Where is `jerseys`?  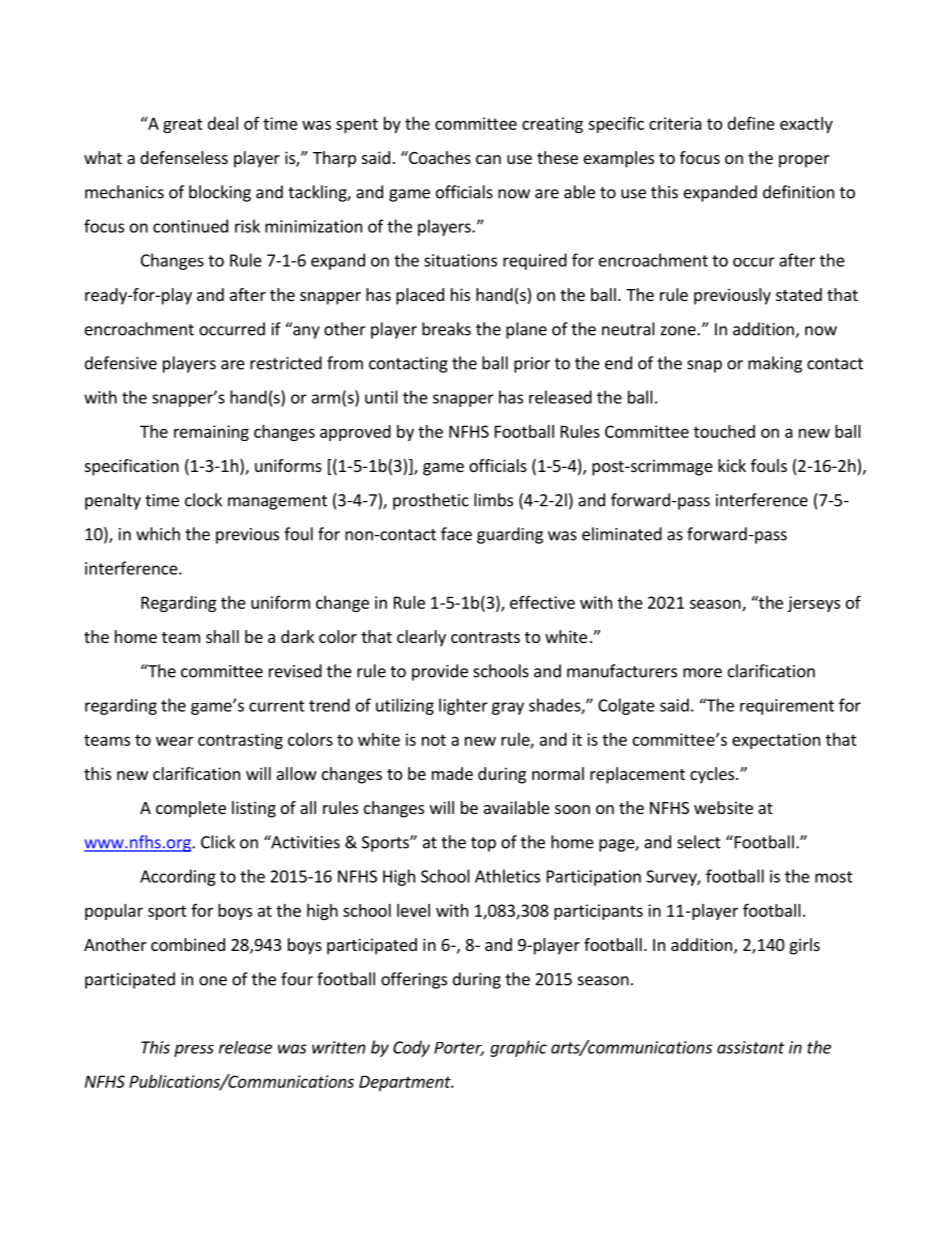
jerseys is located at coordinates (814, 604).
